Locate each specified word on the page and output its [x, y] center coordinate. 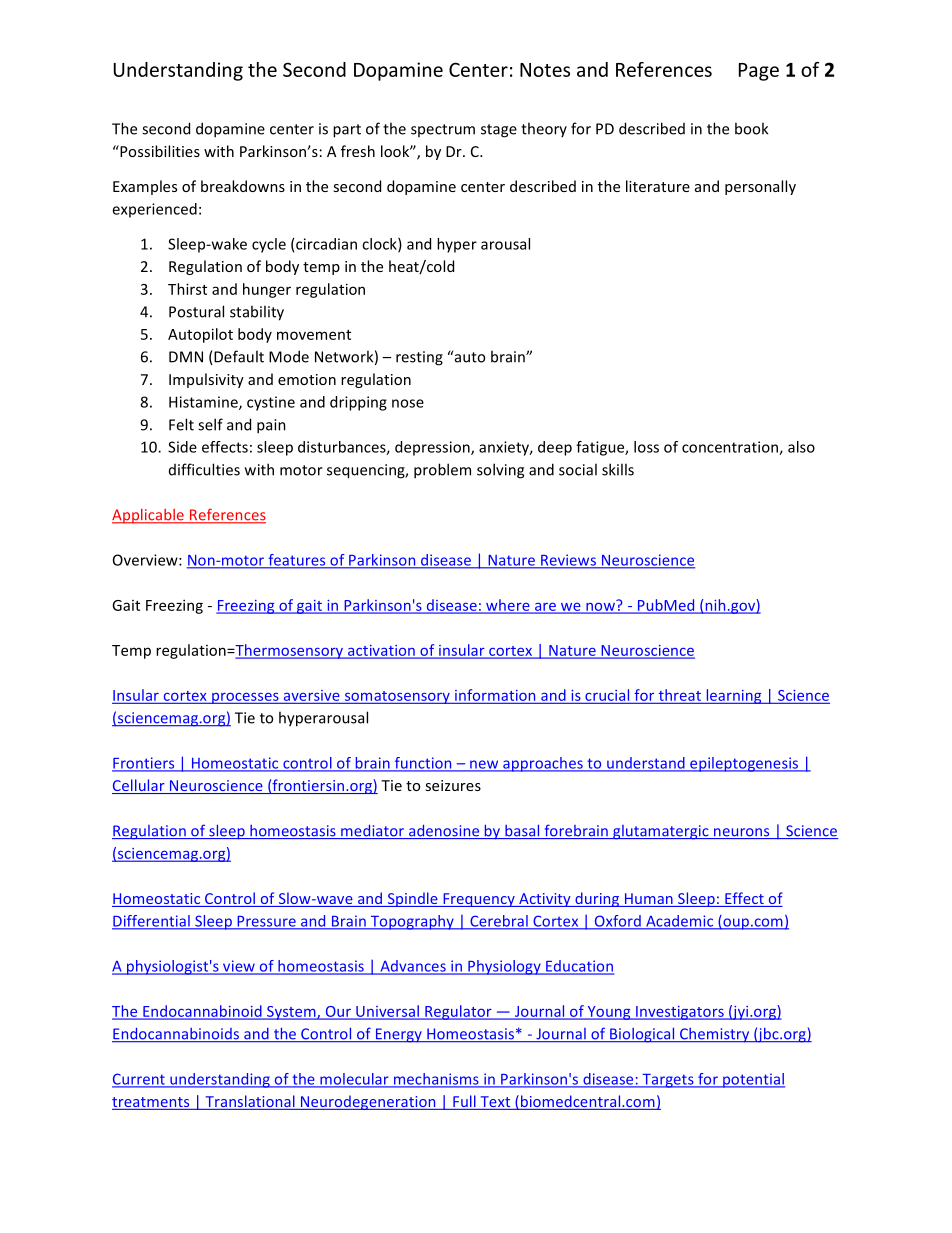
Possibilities [159, 151]
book [751, 128]
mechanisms [436, 1080]
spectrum [443, 130]
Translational [250, 1102]
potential [753, 1080]
